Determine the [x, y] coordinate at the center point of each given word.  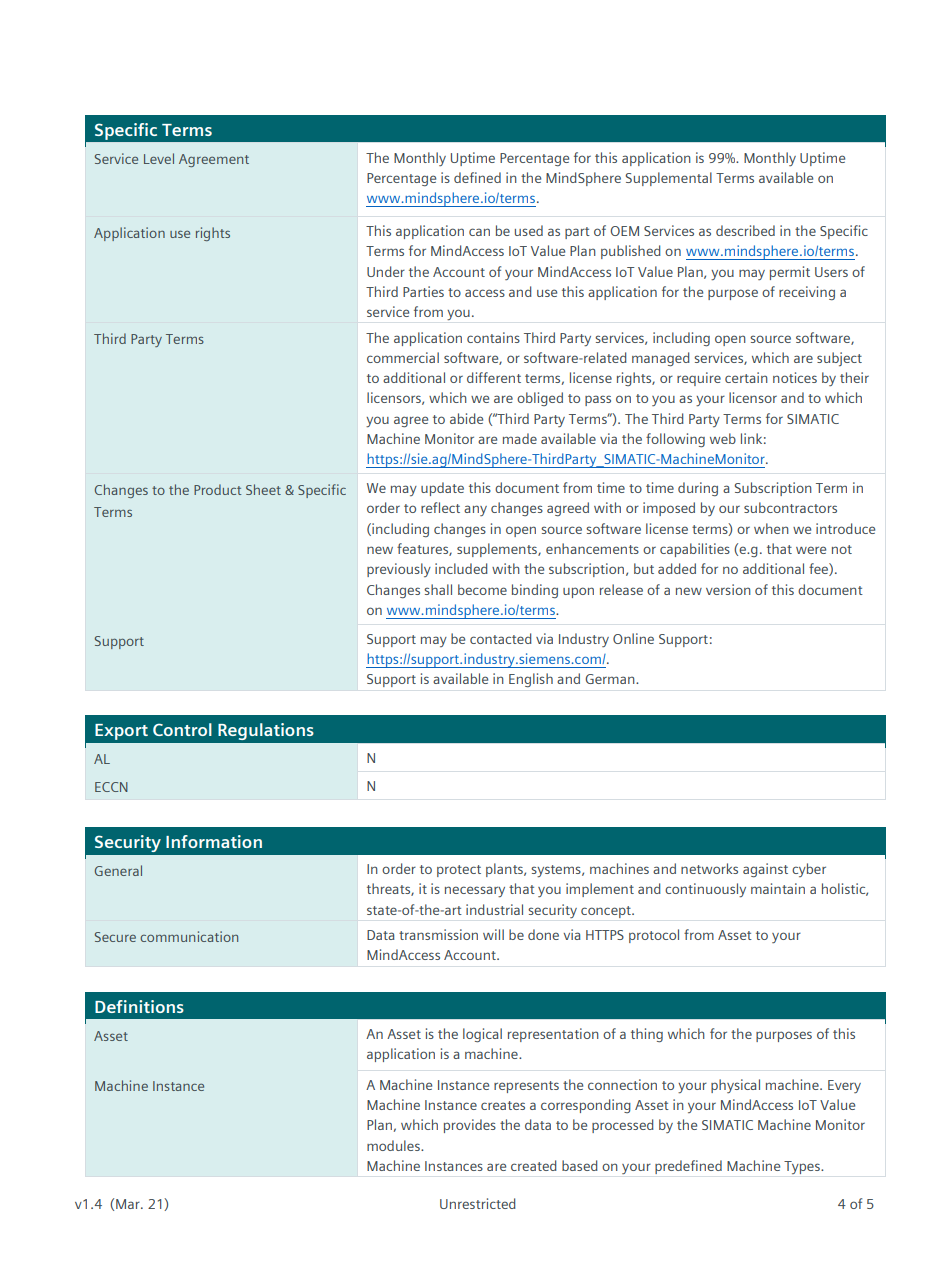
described [745, 230]
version [728, 589]
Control [182, 729]
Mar [129, 1204]
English [531, 680]
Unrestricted [478, 1203]
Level [159, 158]
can [479, 232]
